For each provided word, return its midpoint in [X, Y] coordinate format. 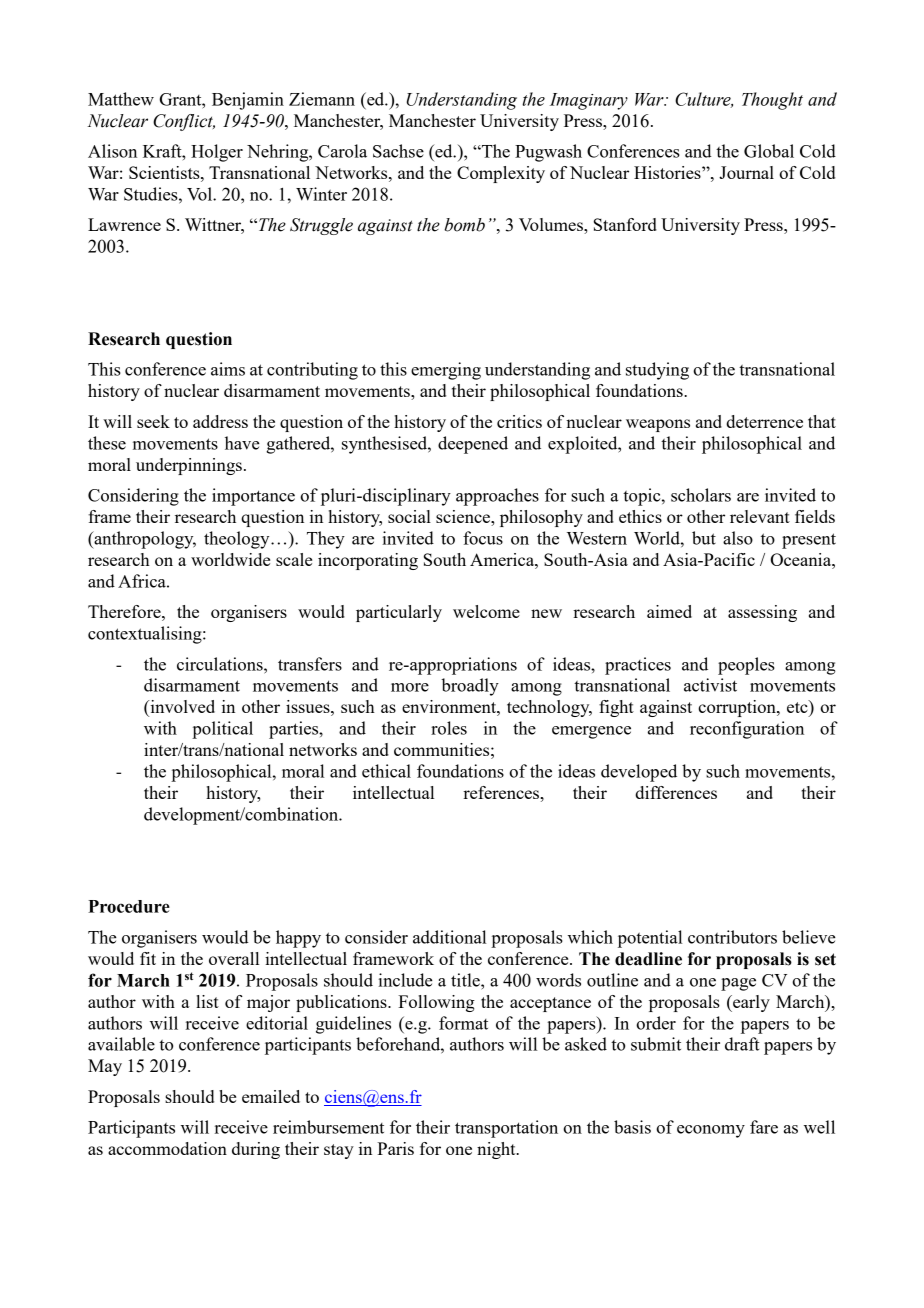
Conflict [184, 122]
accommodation [167, 1148]
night [497, 1150]
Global [769, 151]
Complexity [501, 174]
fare [764, 1127]
